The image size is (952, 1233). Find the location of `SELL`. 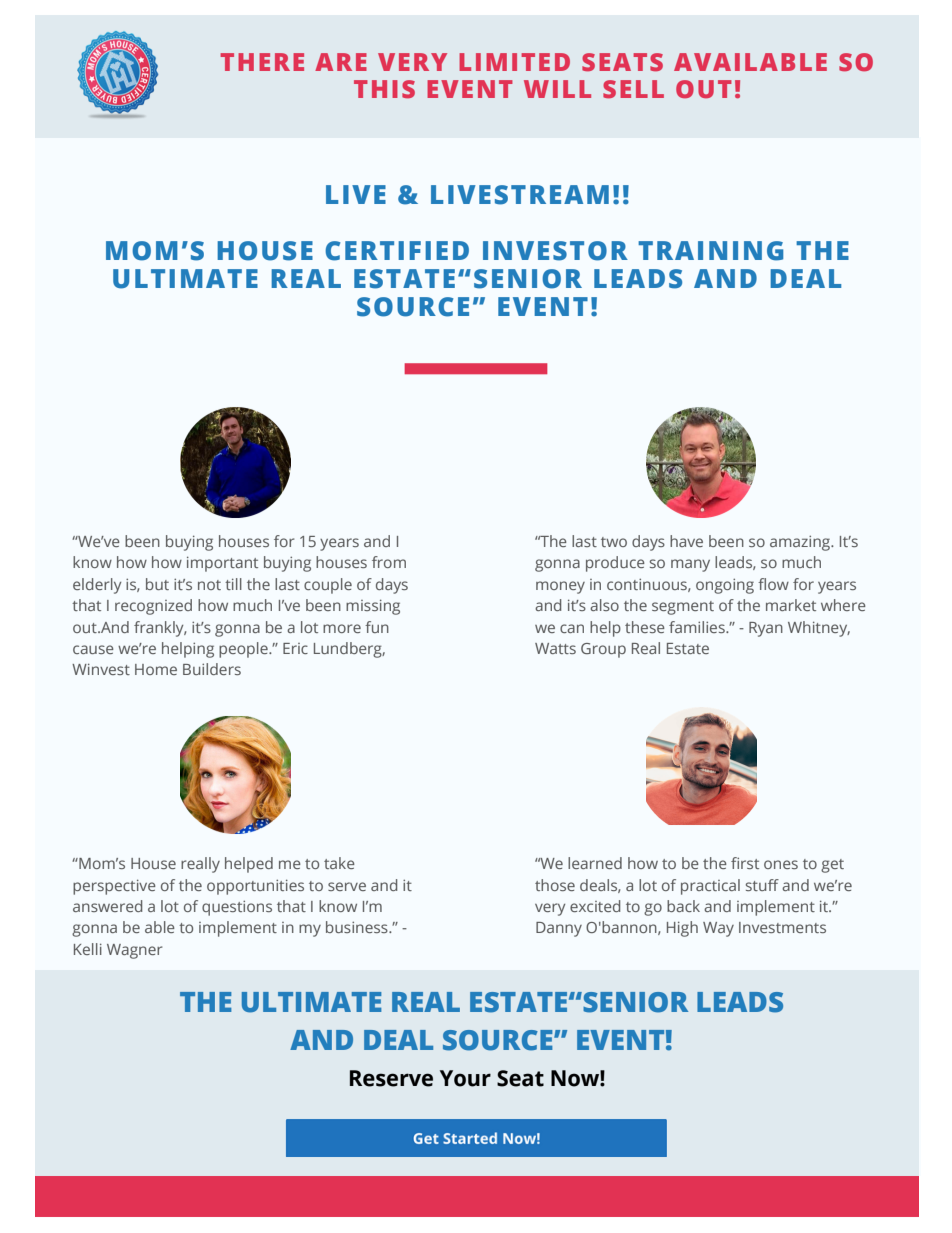

SELL is located at coordinates (633, 89).
